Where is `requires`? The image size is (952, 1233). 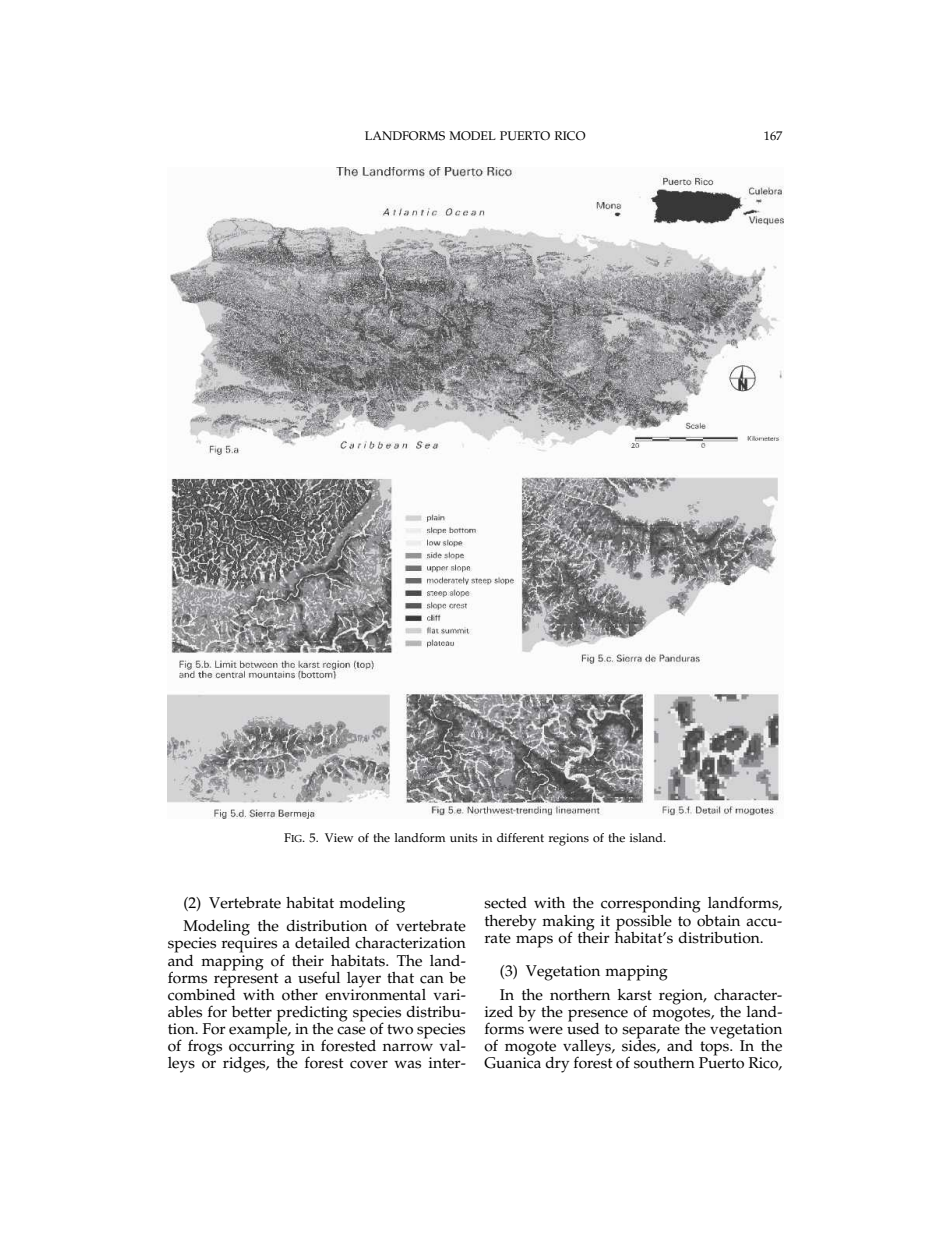
requires is located at coordinates (249, 944).
